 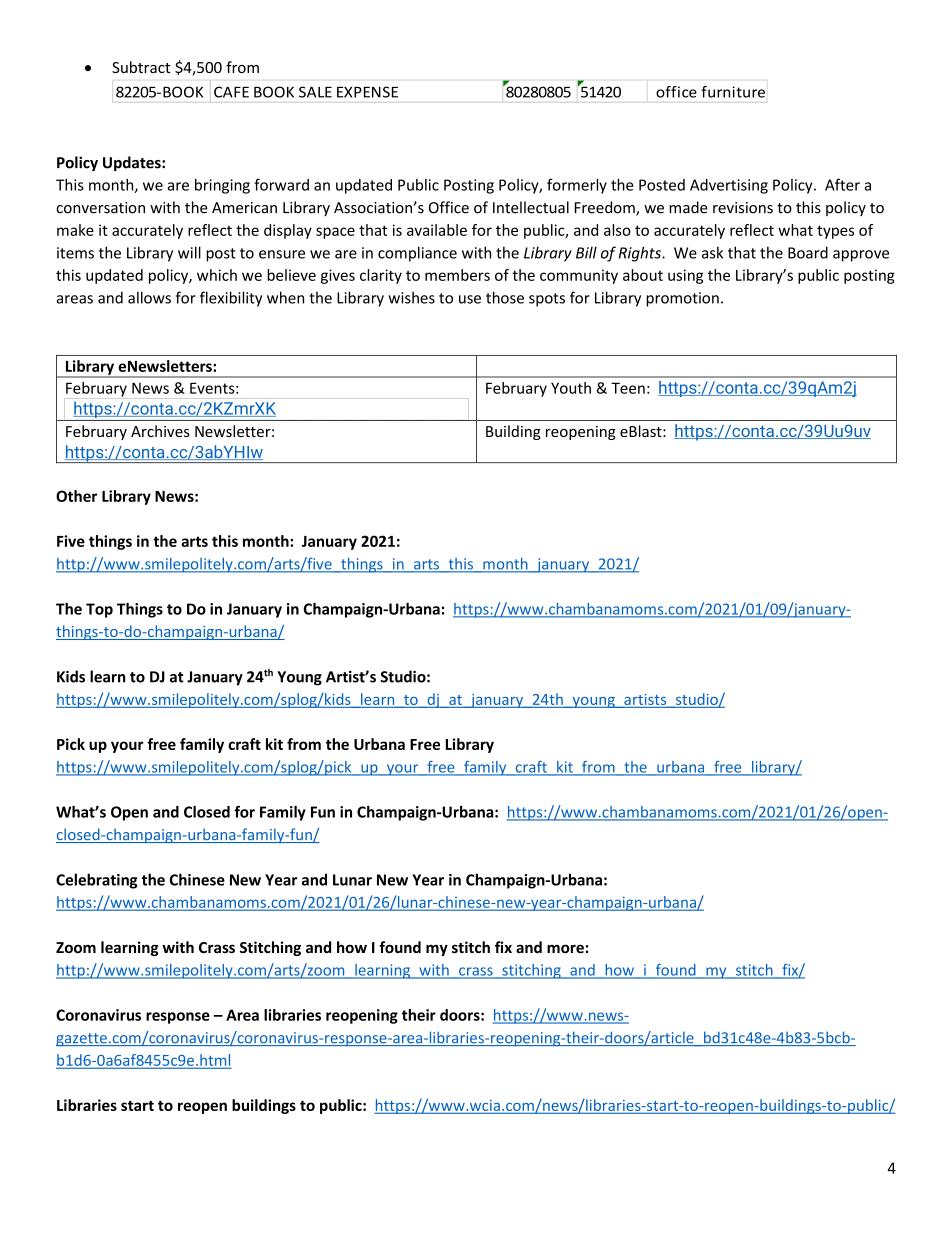 What do you see at coordinates (367, 92) in the document?
I see `EXPENSE` at bounding box center [367, 92].
